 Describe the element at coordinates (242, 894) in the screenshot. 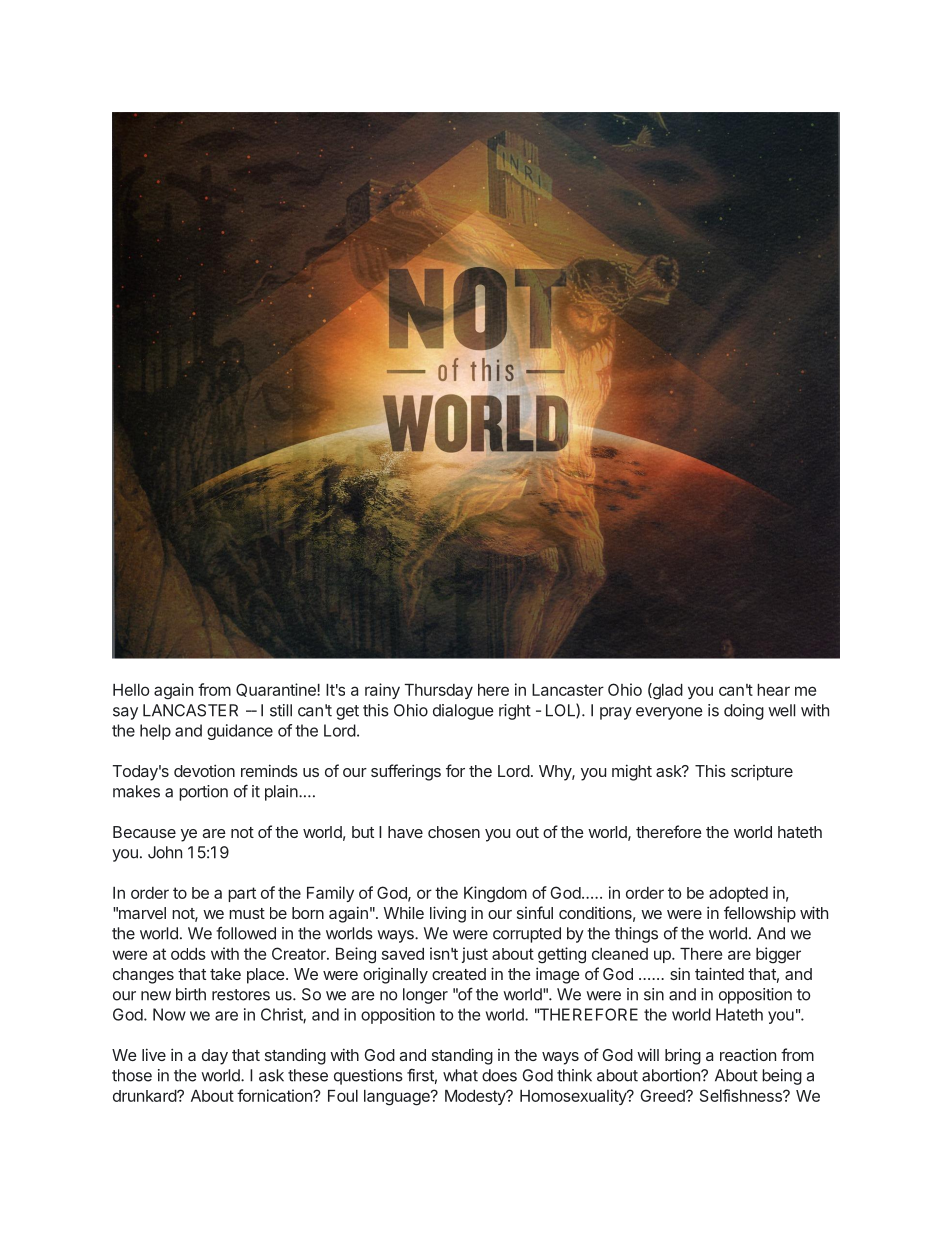

I see `part` at that location.
